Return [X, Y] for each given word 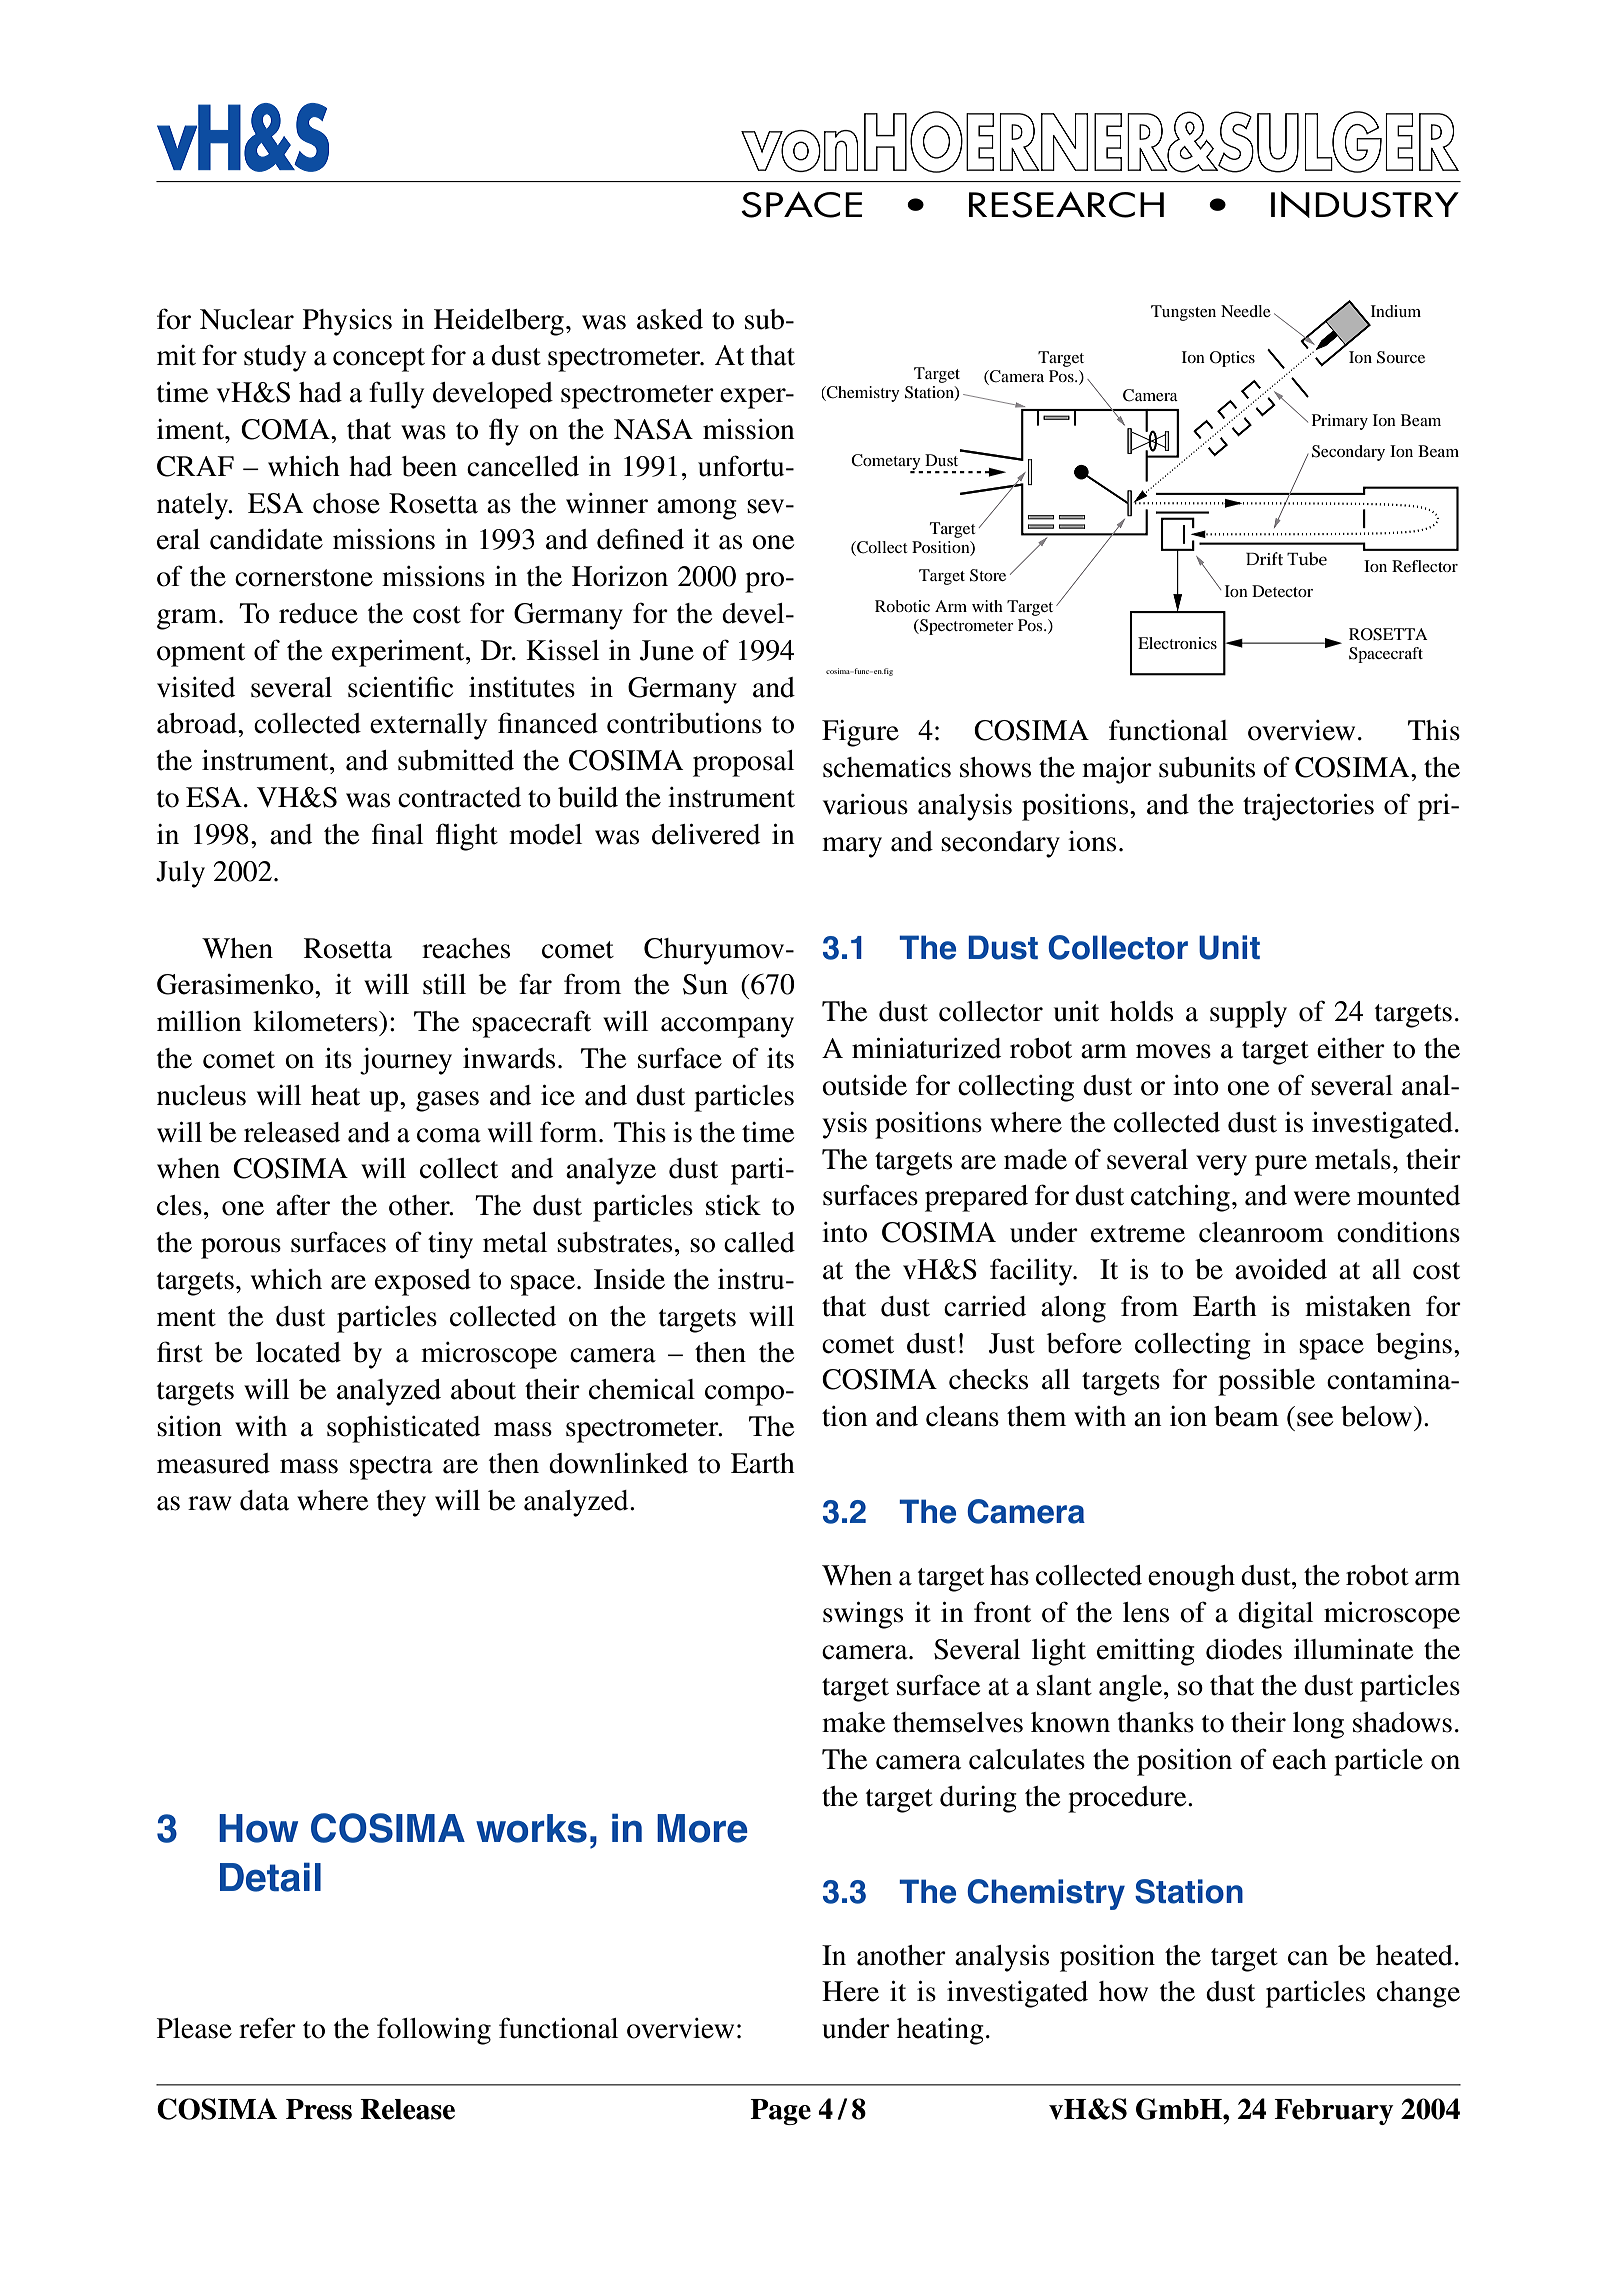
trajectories [1308, 807]
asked [670, 319]
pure [1281, 1165]
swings [863, 1615]
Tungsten [1183, 313]
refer [267, 2028]
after [303, 1205]
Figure [860, 733]
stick [733, 1205]
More [702, 1828]
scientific [400, 687]
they [401, 1503]
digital [1275, 1615]
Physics [347, 322]
